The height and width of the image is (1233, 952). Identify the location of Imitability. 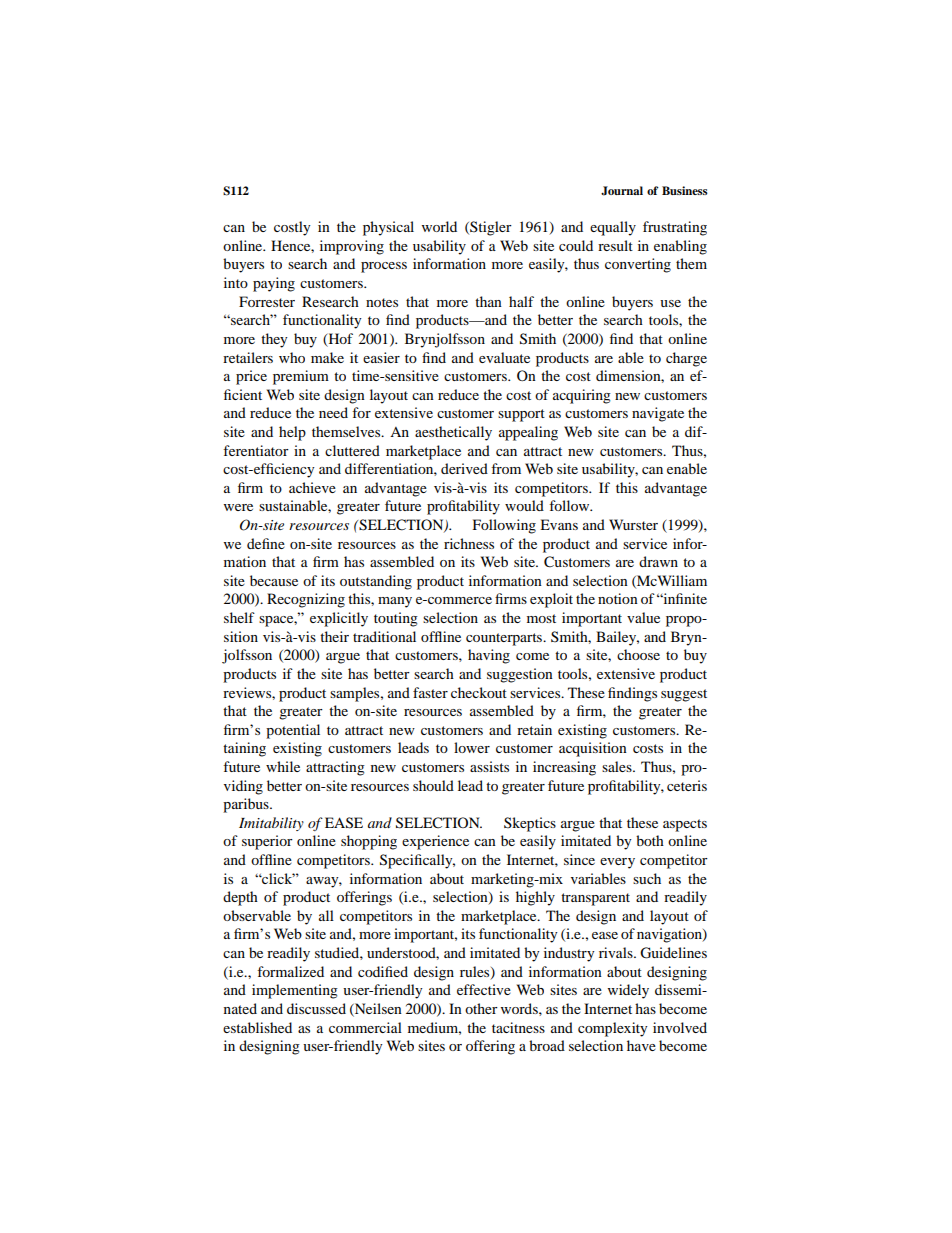
(271, 824).
